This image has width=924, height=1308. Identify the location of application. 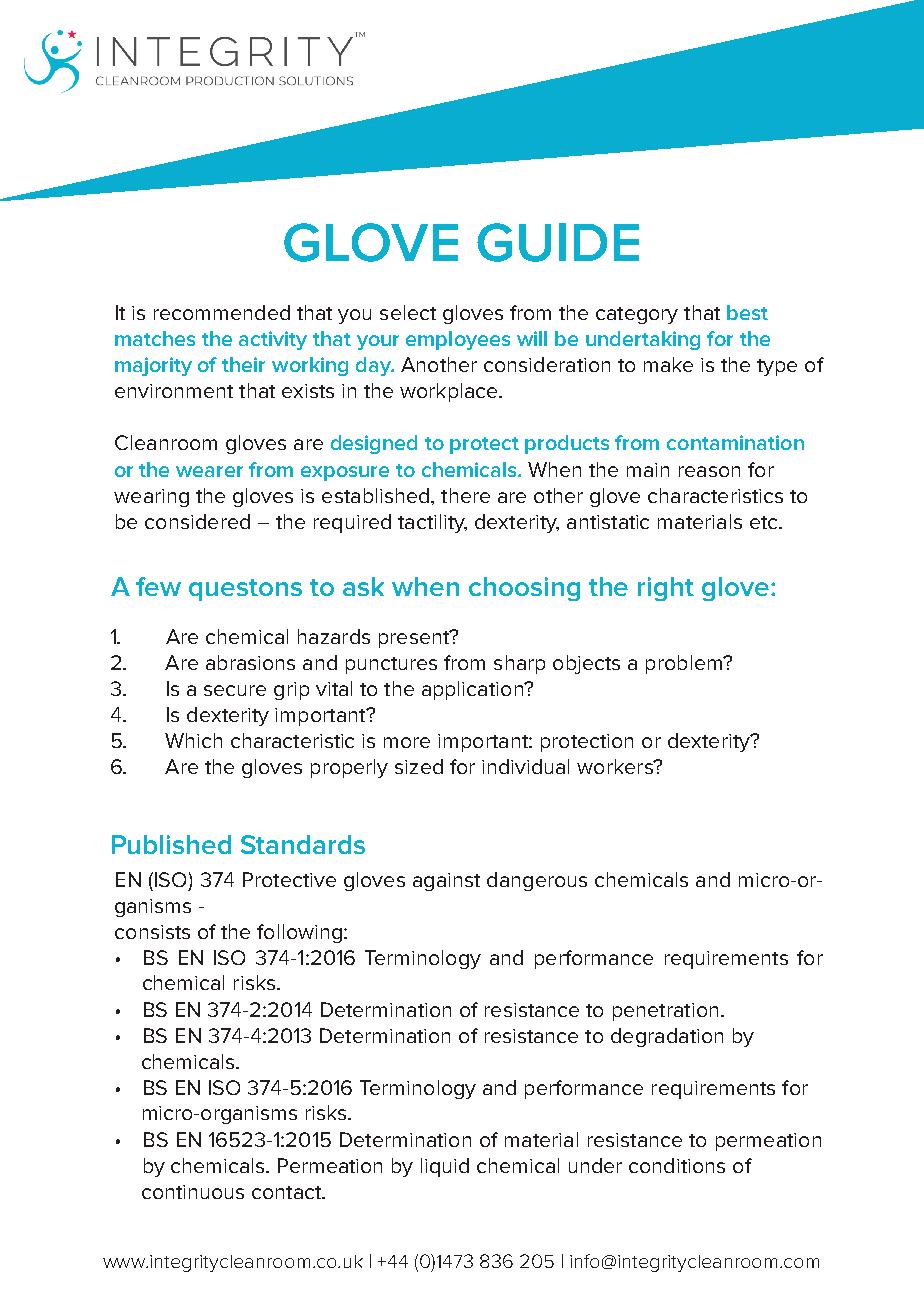
(473, 690).
